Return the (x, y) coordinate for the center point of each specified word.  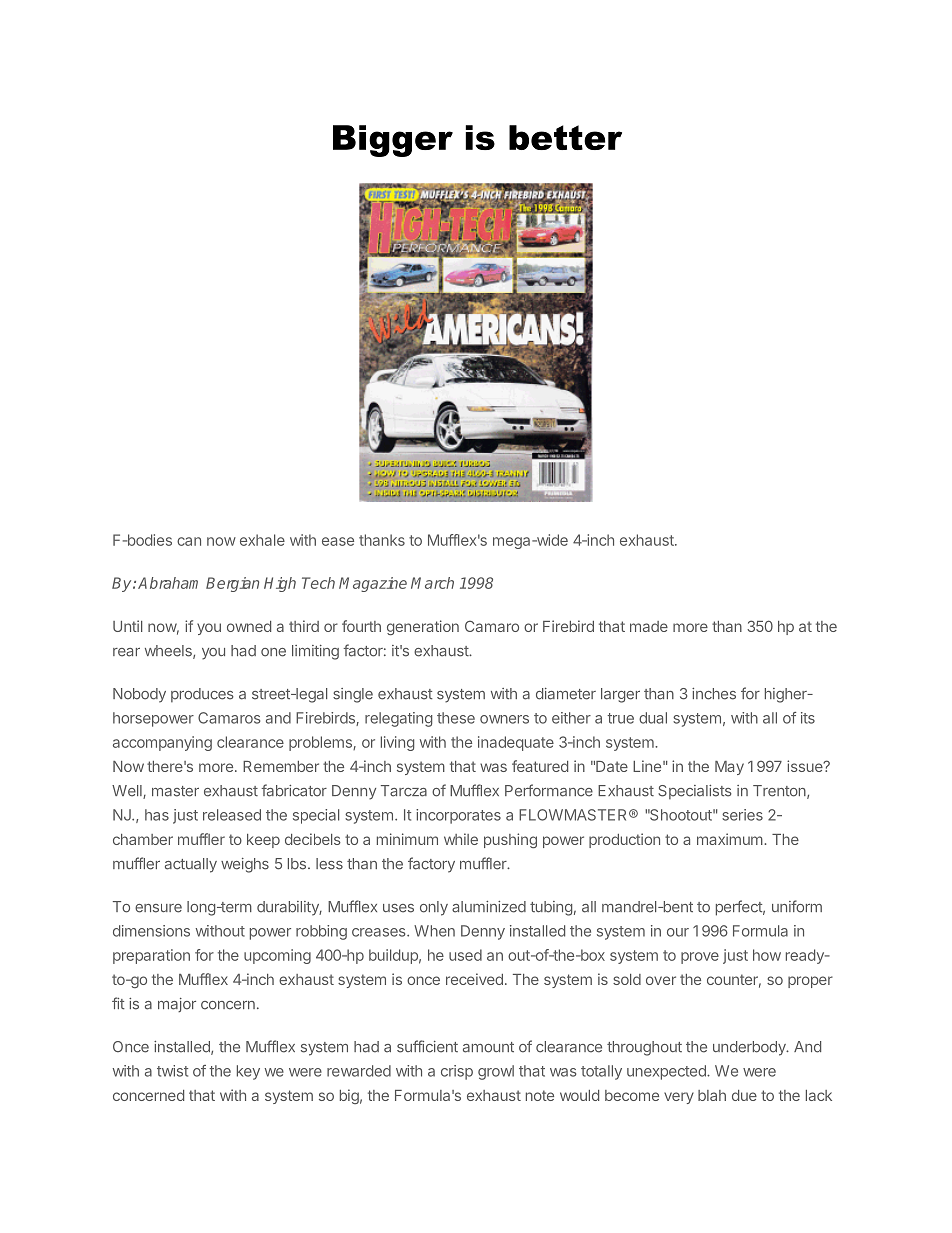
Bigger (393, 141)
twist (172, 1071)
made (649, 626)
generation (423, 627)
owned (249, 626)
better (565, 137)
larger (620, 695)
